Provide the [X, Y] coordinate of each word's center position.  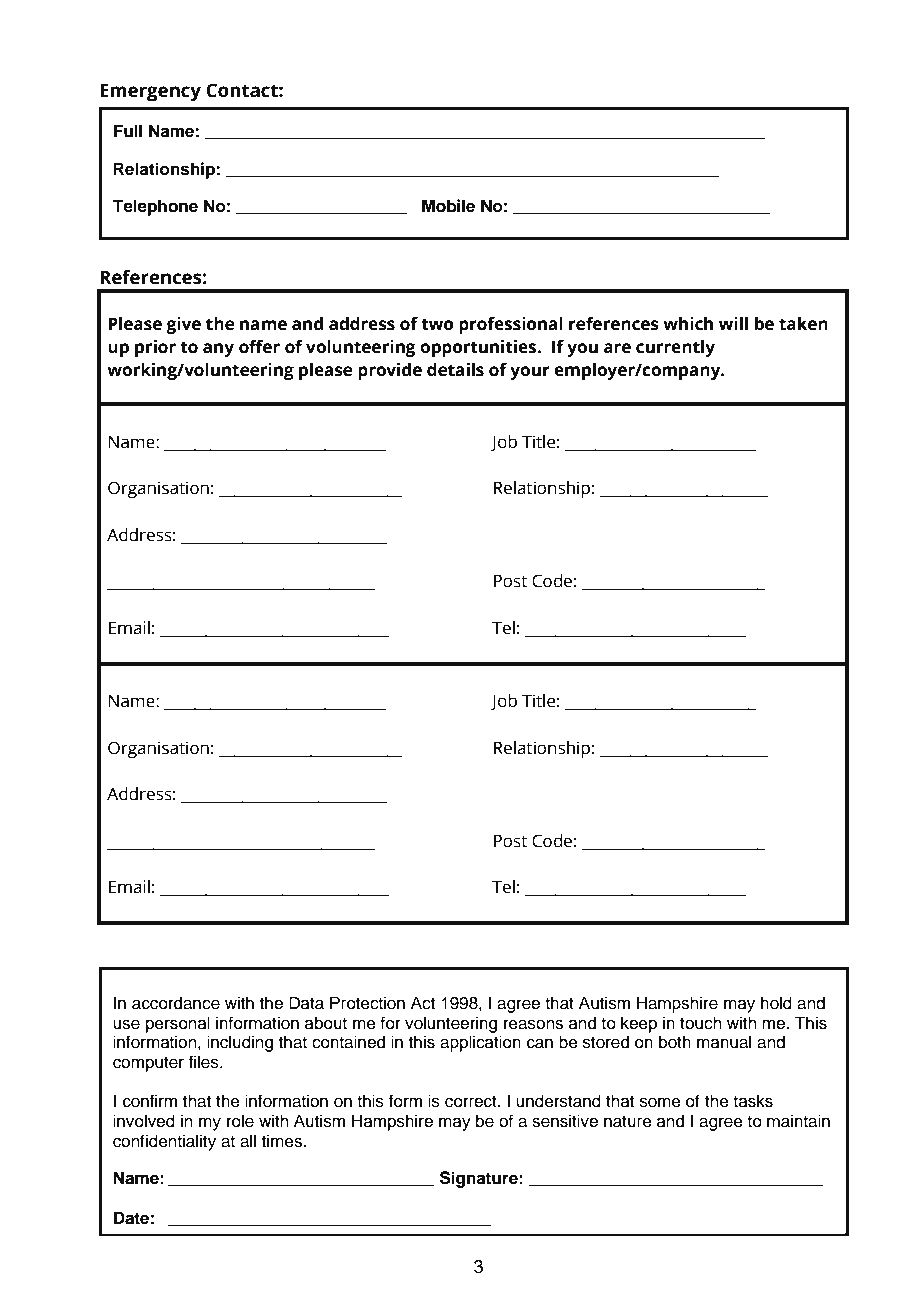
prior [155, 348]
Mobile [448, 206]
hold [776, 1003]
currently [675, 348]
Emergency [150, 92]
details [455, 370]
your [530, 373]
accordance [176, 1003]
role [240, 1121]
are [617, 348]
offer [259, 347]
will [733, 323]
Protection [367, 1003]
